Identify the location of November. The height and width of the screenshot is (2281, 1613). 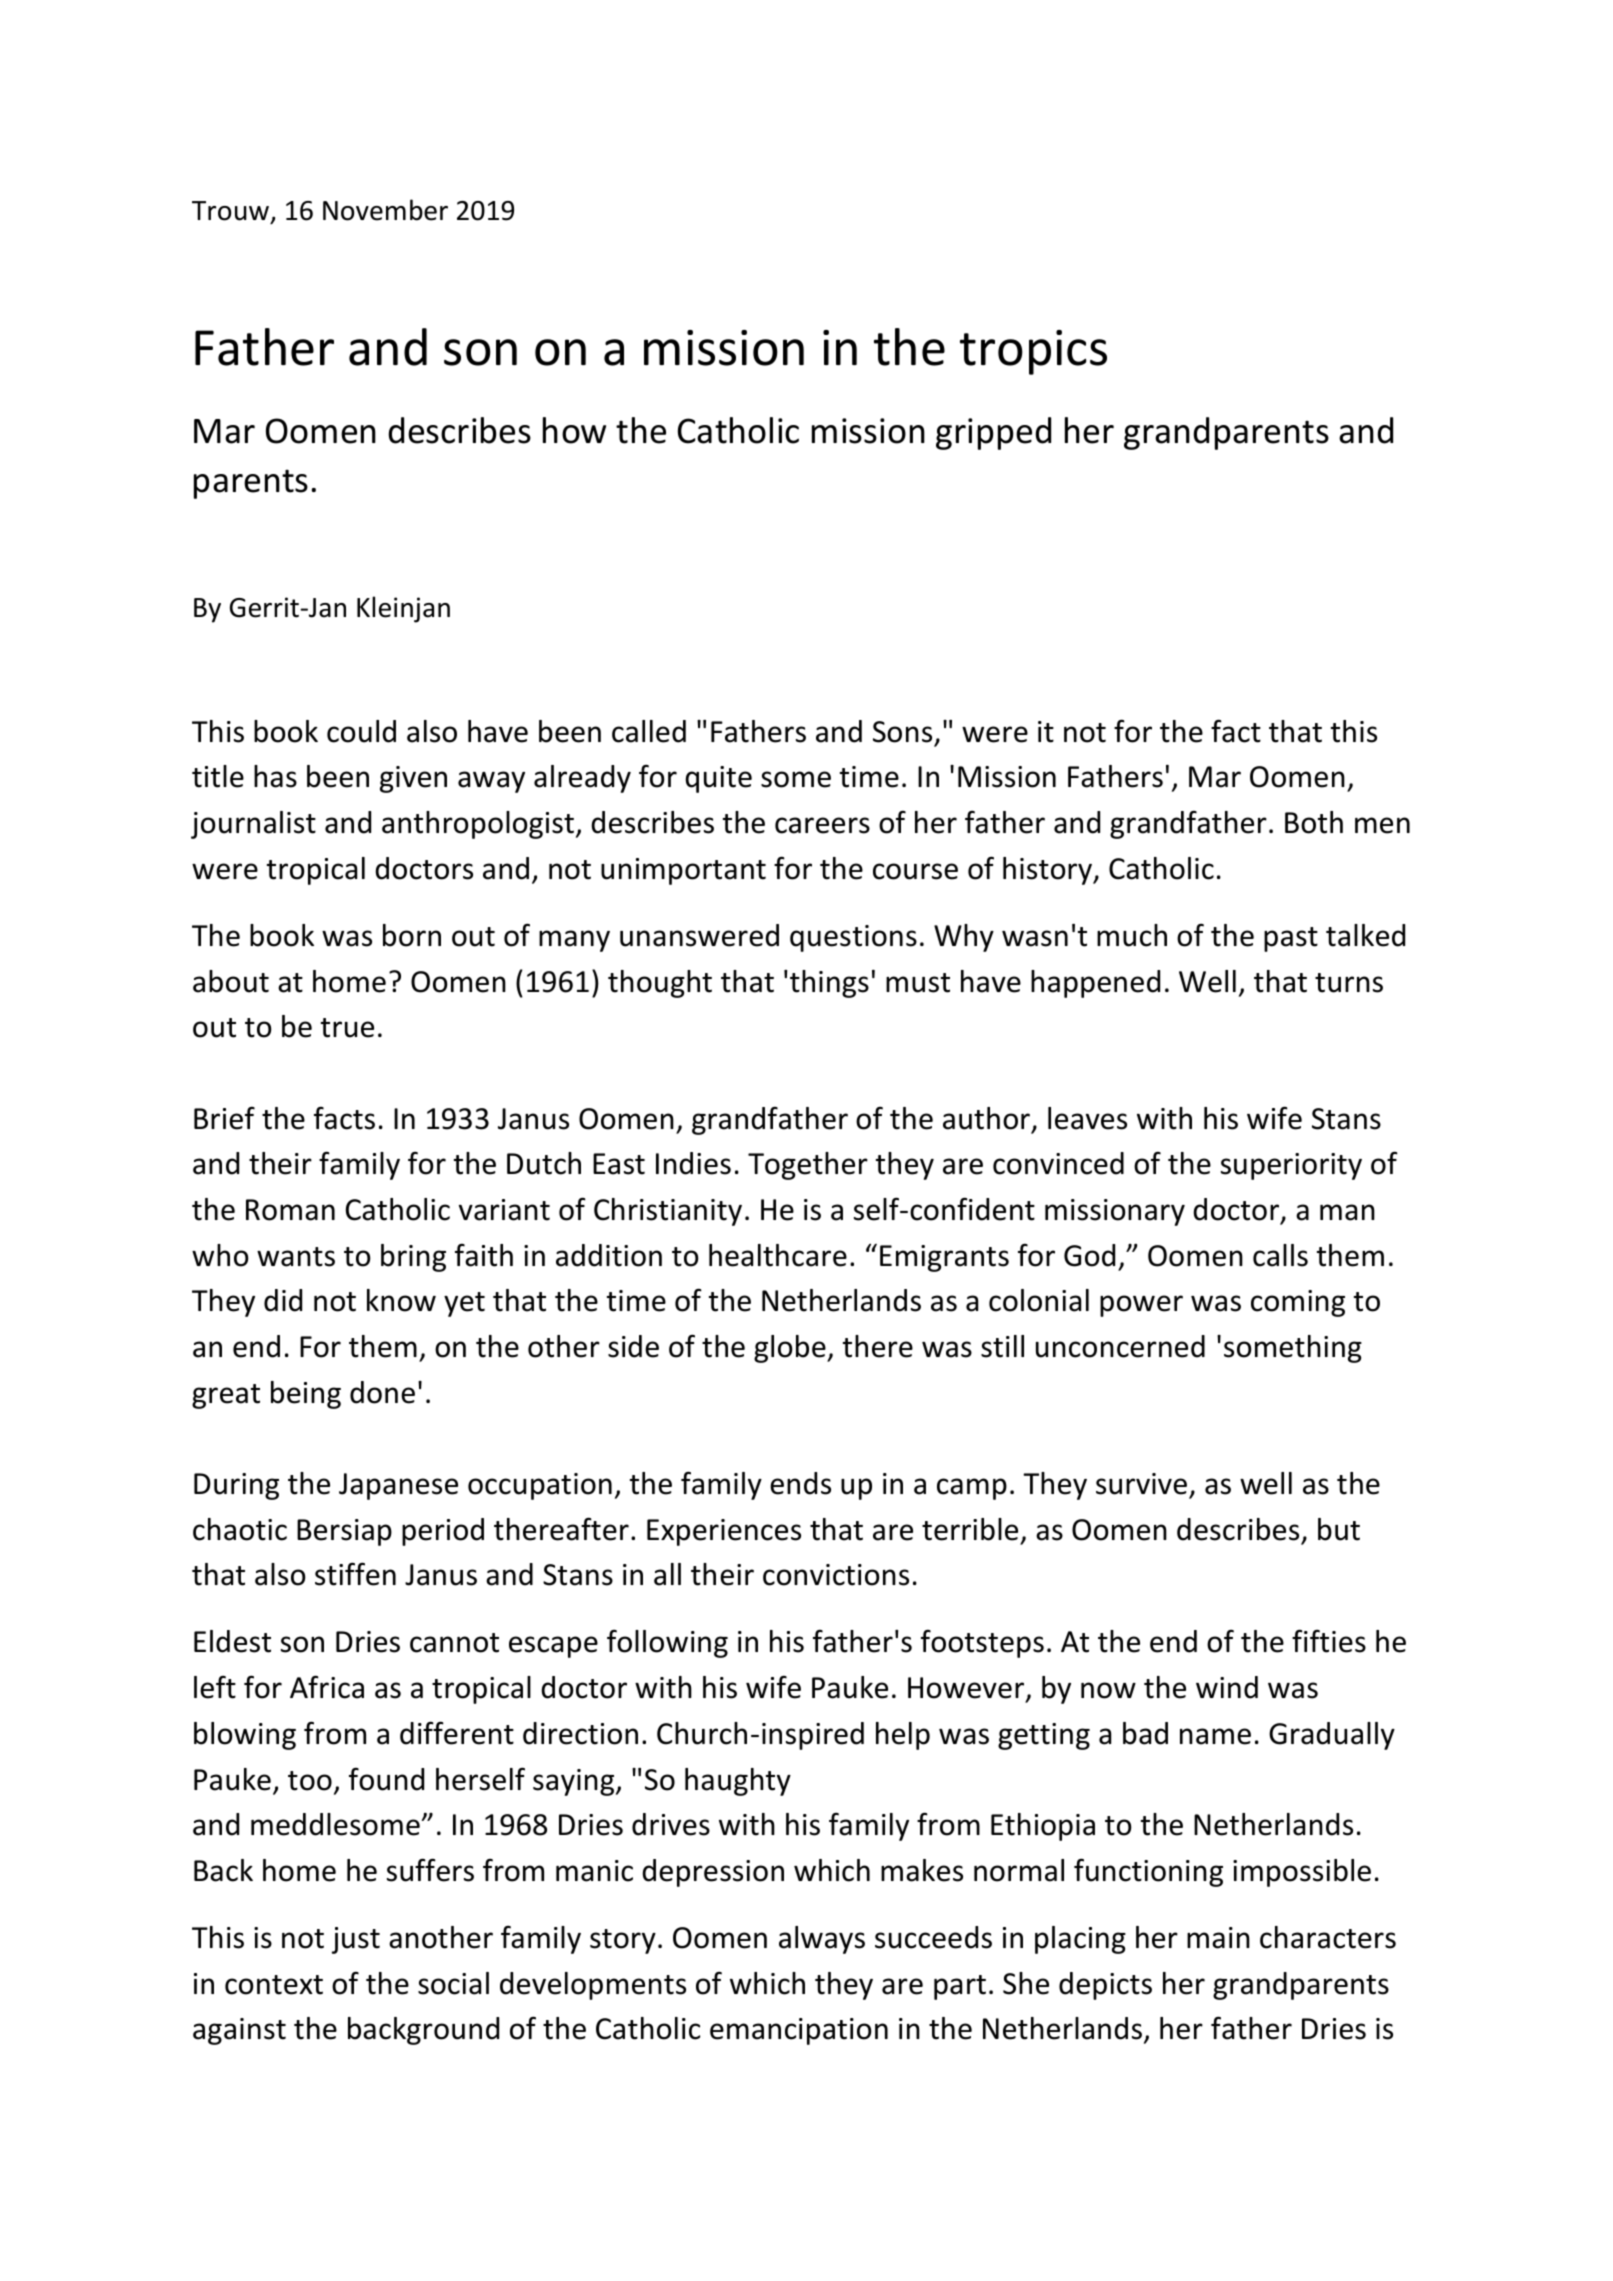
(385, 210).
